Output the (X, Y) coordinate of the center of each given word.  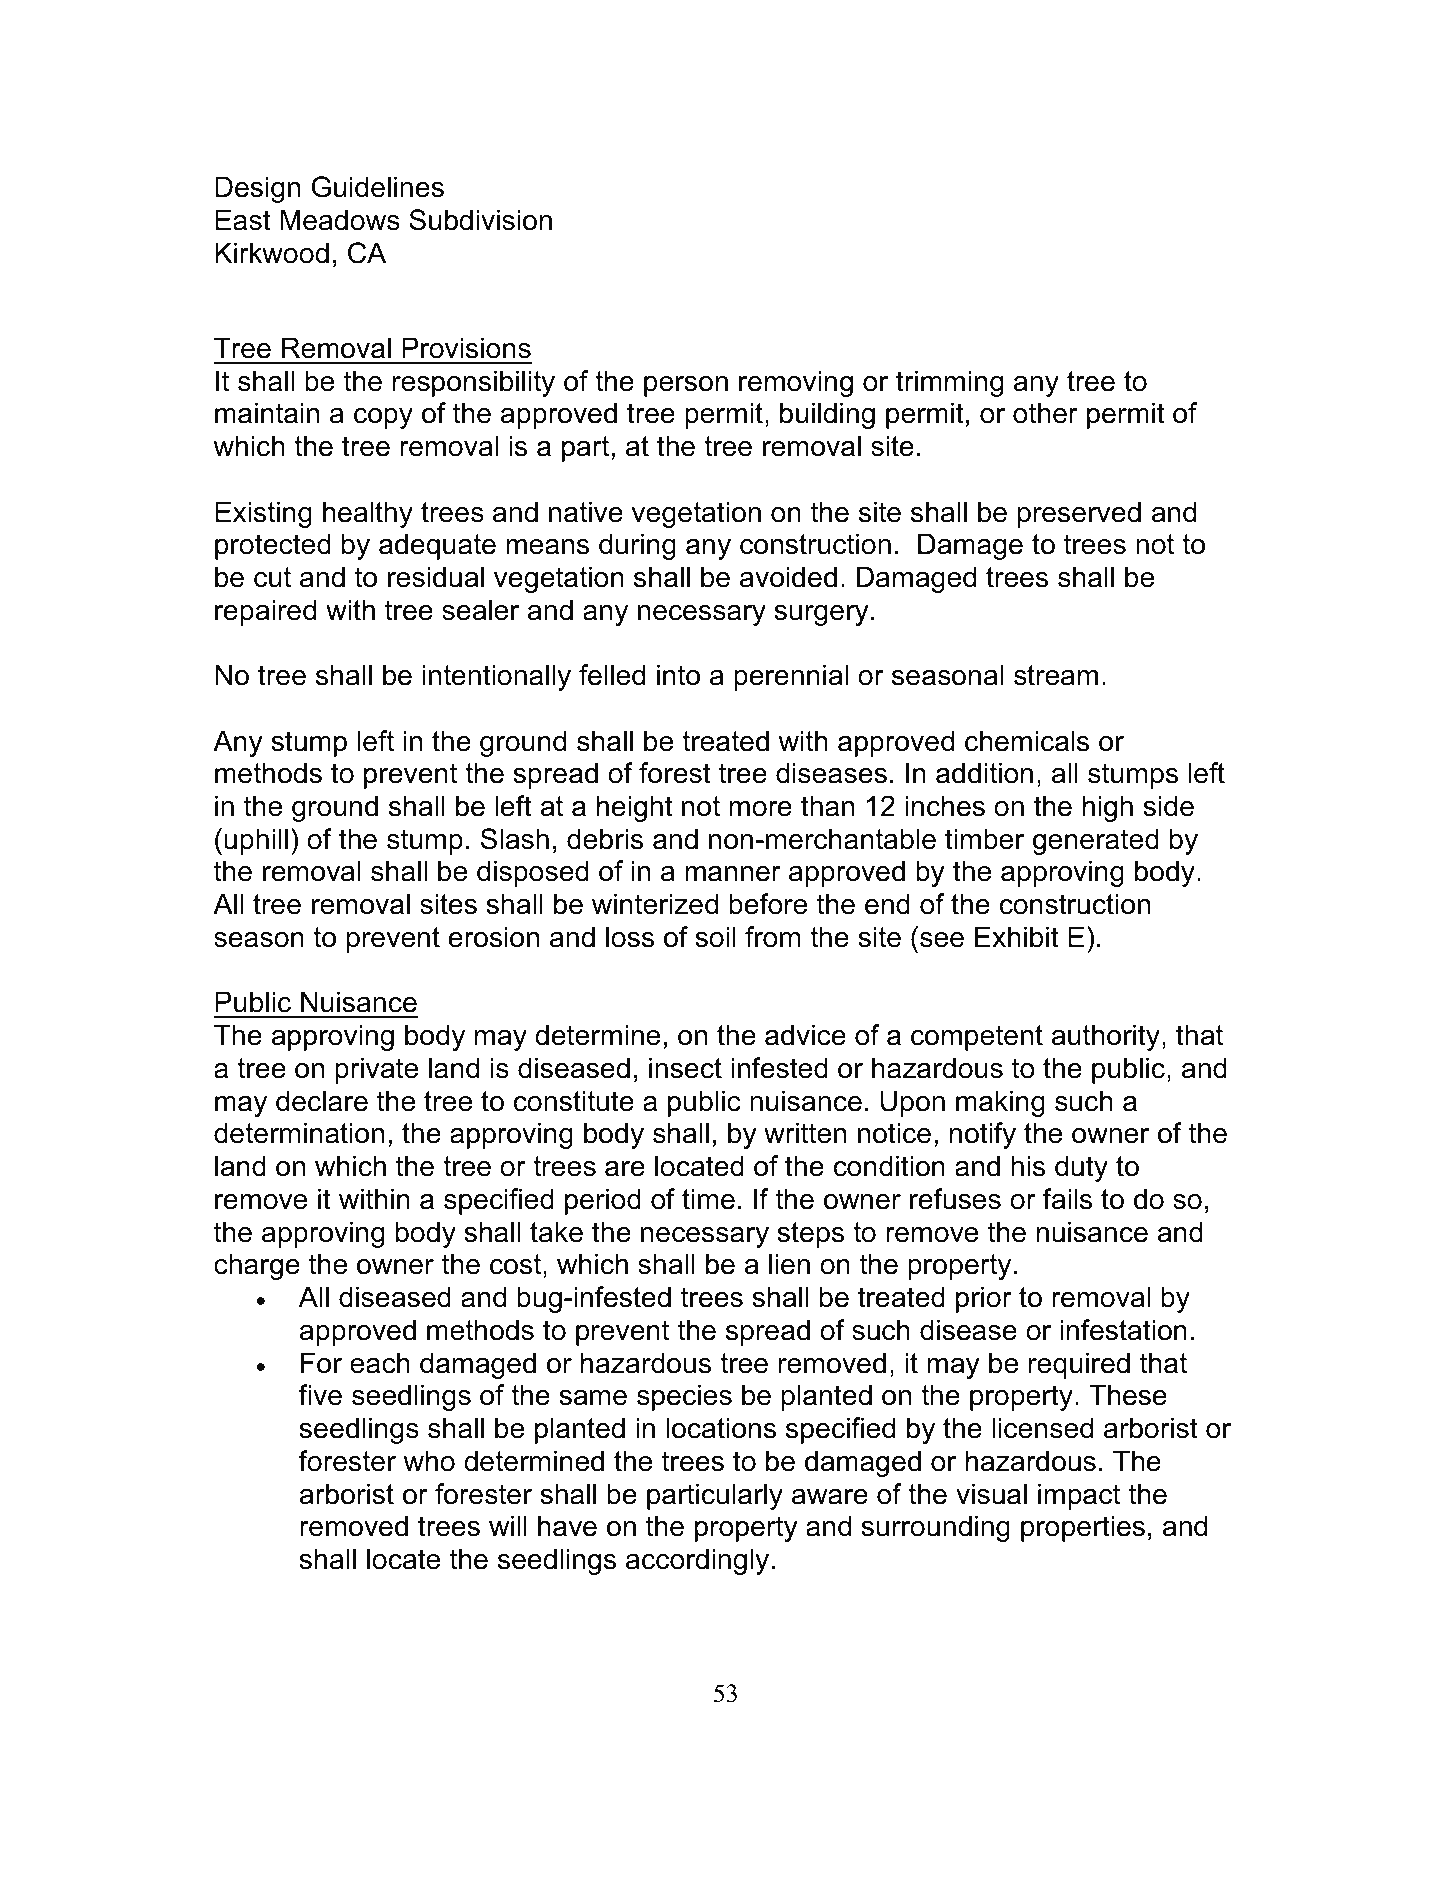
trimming (949, 383)
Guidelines (377, 187)
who (429, 1461)
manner (733, 874)
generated (1096, 841)
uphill (256, 841)
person (686, 386)
